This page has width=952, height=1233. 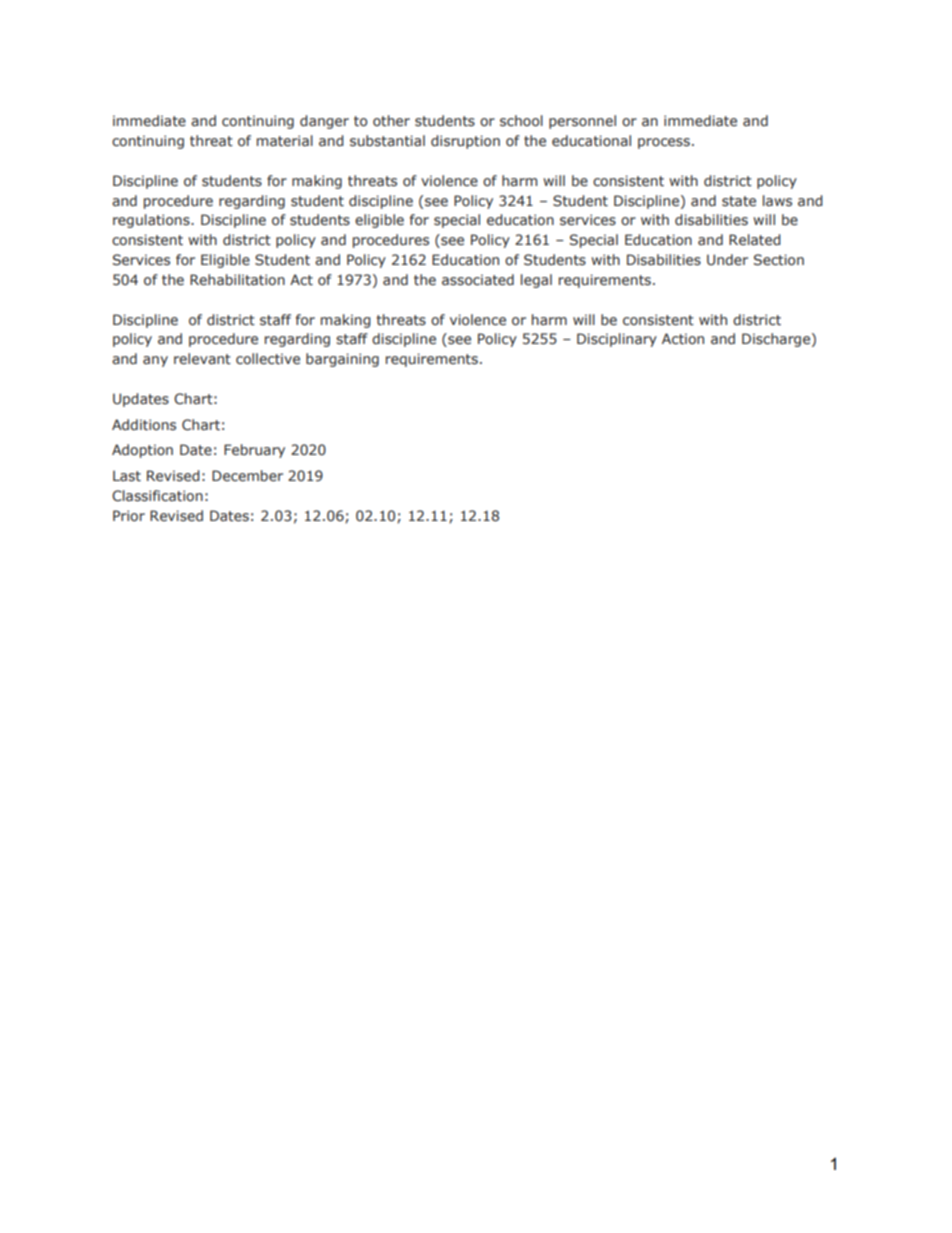 I want to click on Action, so click(x=683, y=339).
